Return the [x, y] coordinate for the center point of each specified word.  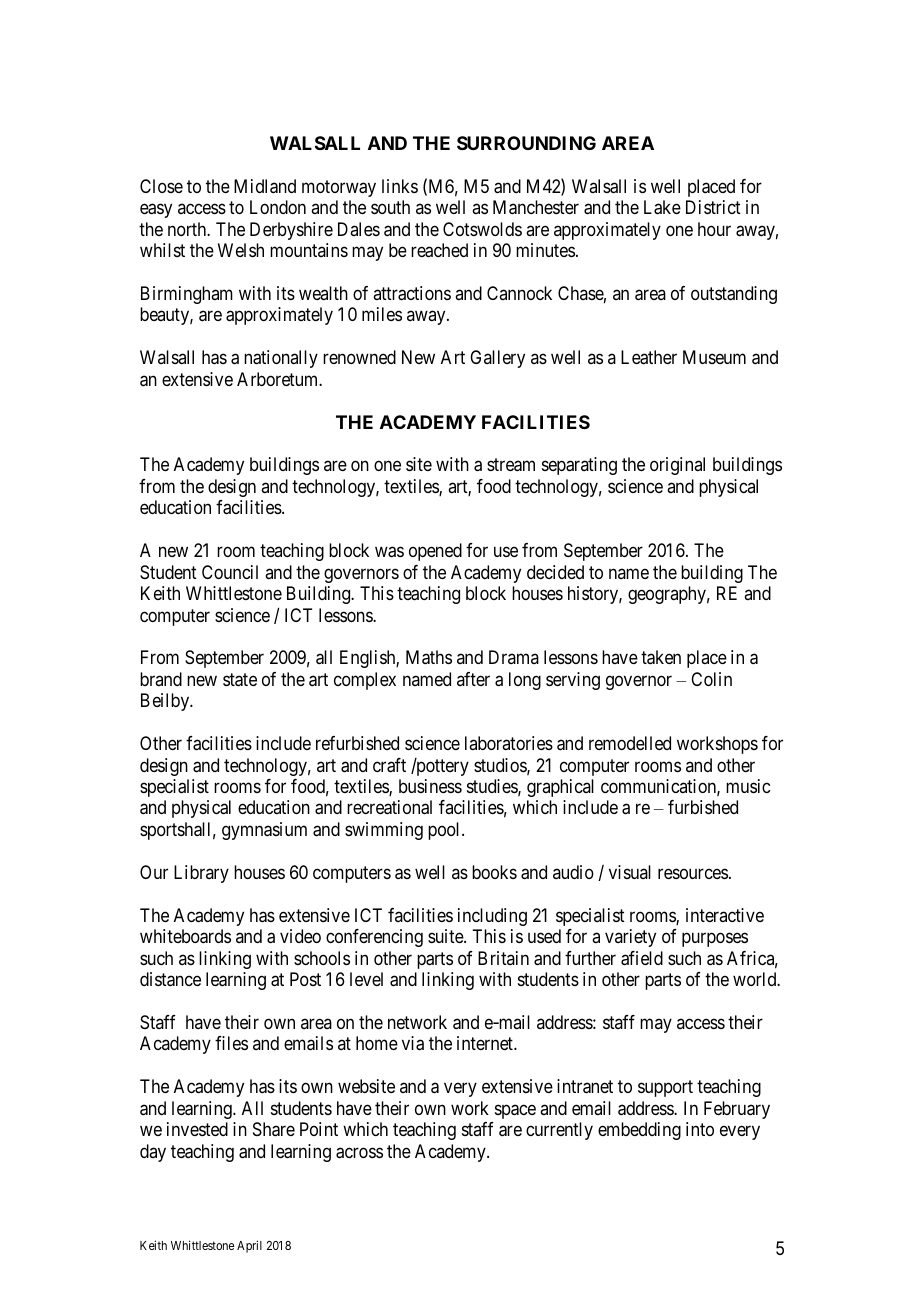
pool [445, 831]
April [249, 1246]
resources [693, 873]
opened [435, 552]
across [359, 1153]
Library [201, 874]
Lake [662, 207]
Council [230, 572]
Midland [265, 186]
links [400, 186]
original [677, 466]
